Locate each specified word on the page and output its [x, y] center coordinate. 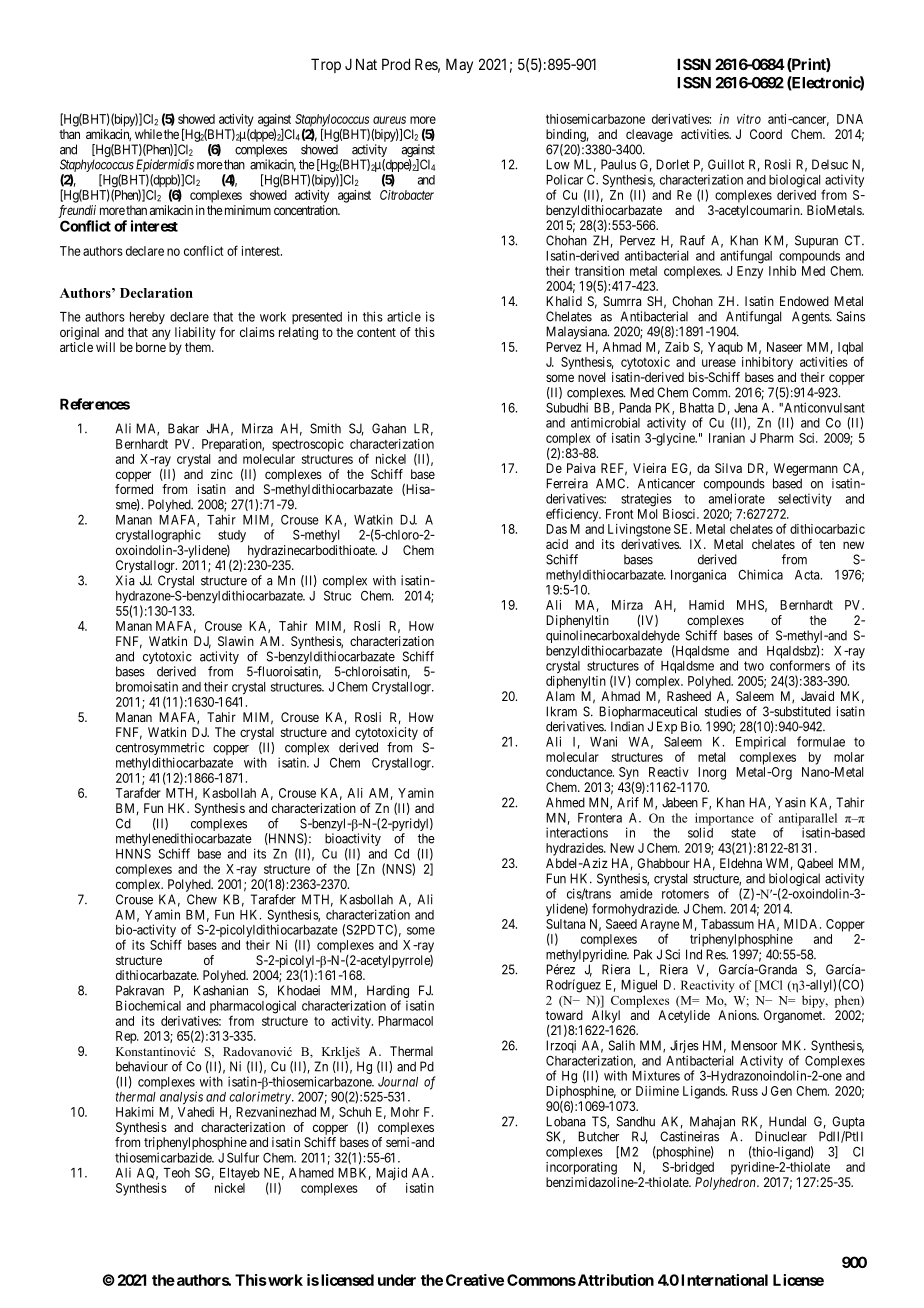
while [148, 134]
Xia [125, 580]
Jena [745, 408]
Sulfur [243, 1157]
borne [151, 347]
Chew [202, 899]
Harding [388, 993]
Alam [560, 696]
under [397, 1280]
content [376, 332]
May [459, 65]
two [754, 666]
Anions [738, 1015]
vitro [749, 119]
